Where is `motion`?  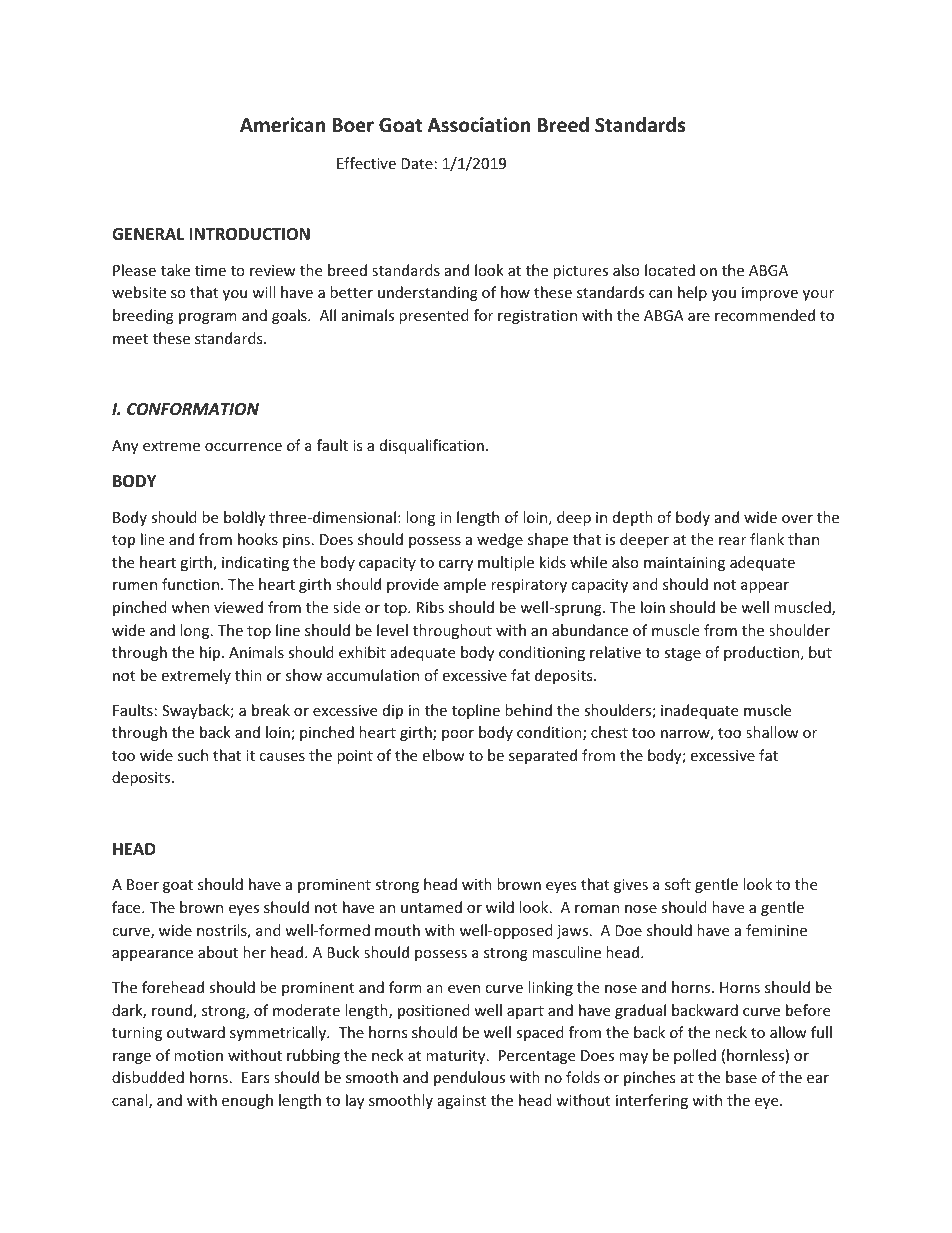
motion is located at coordinates (198, 1055).
